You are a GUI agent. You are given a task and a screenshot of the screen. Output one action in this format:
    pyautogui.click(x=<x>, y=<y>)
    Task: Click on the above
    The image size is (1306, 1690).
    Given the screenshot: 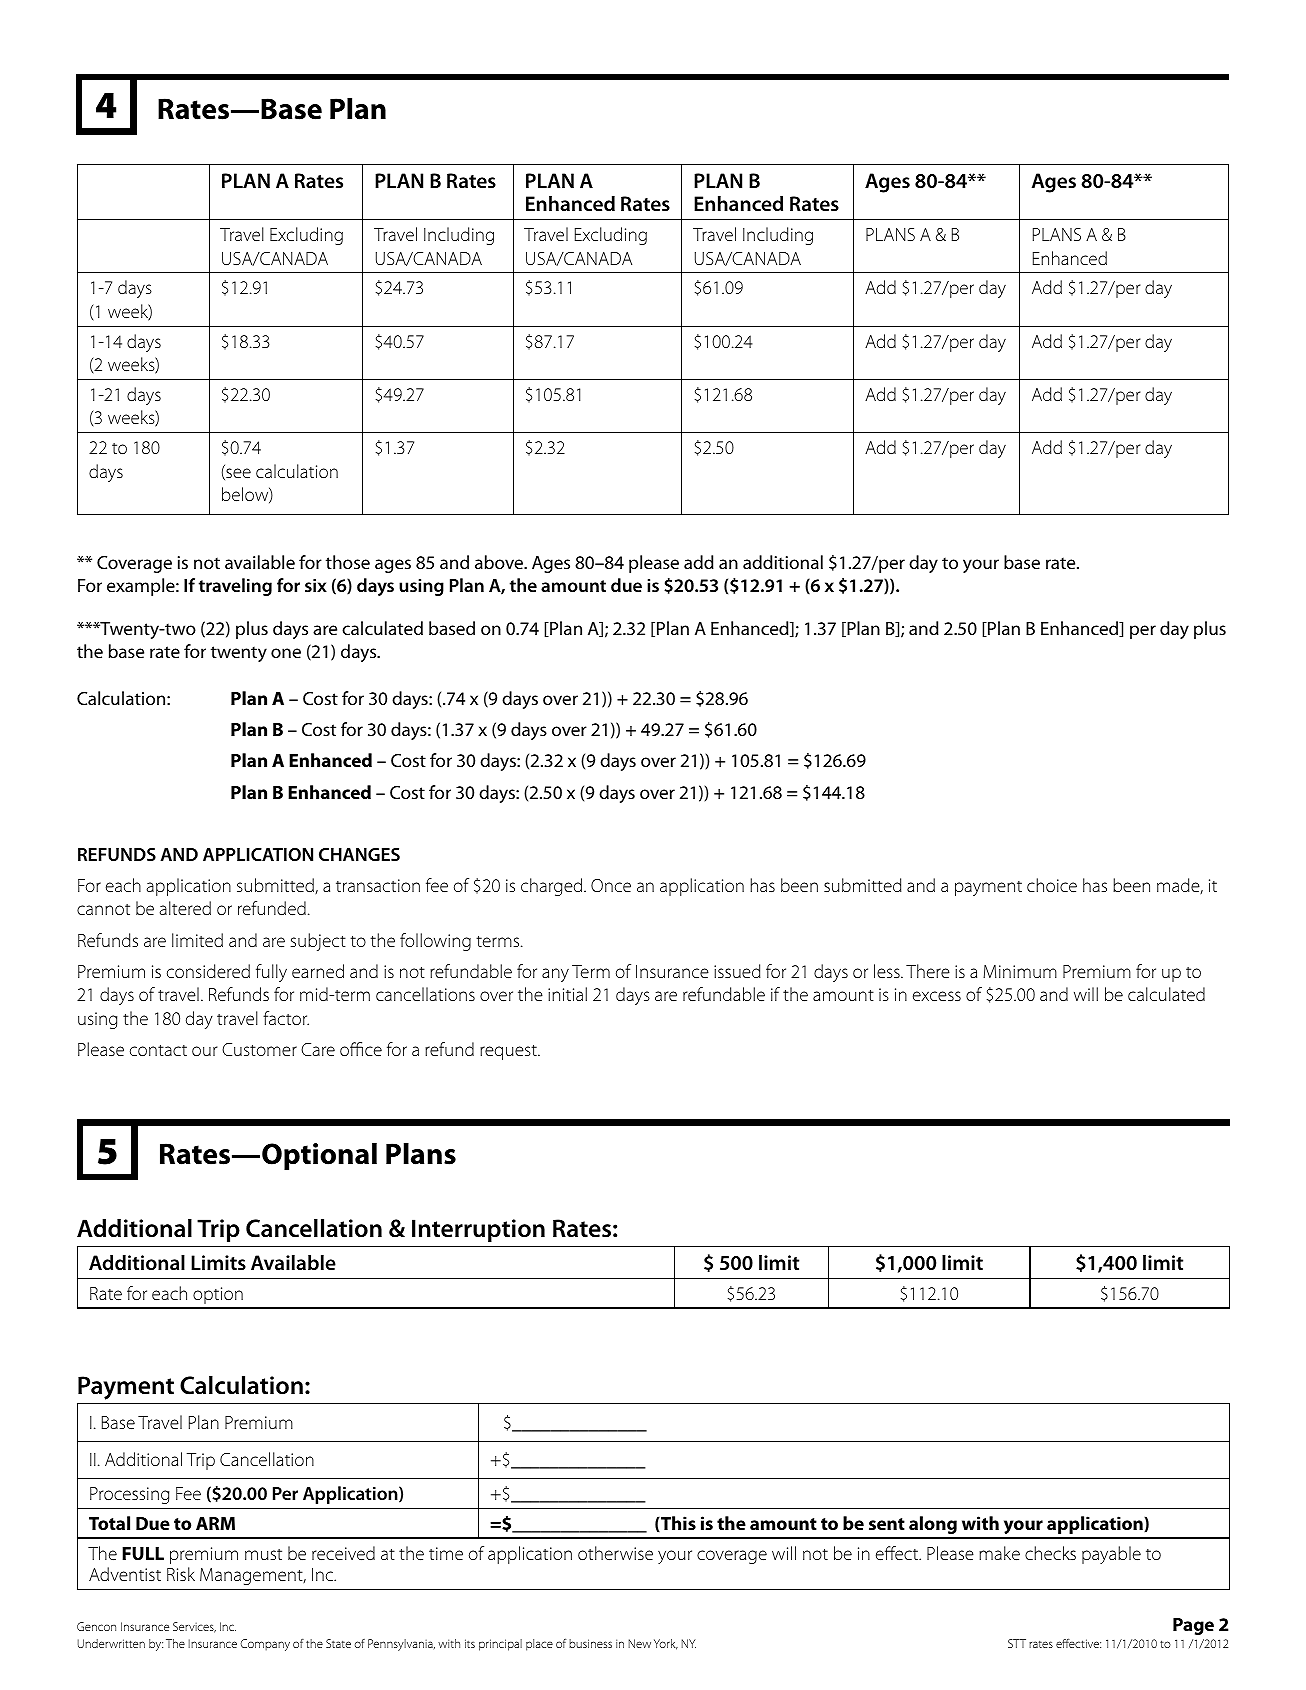 What is the action you would take?
    pyautogui.click(x=500, y=562)
